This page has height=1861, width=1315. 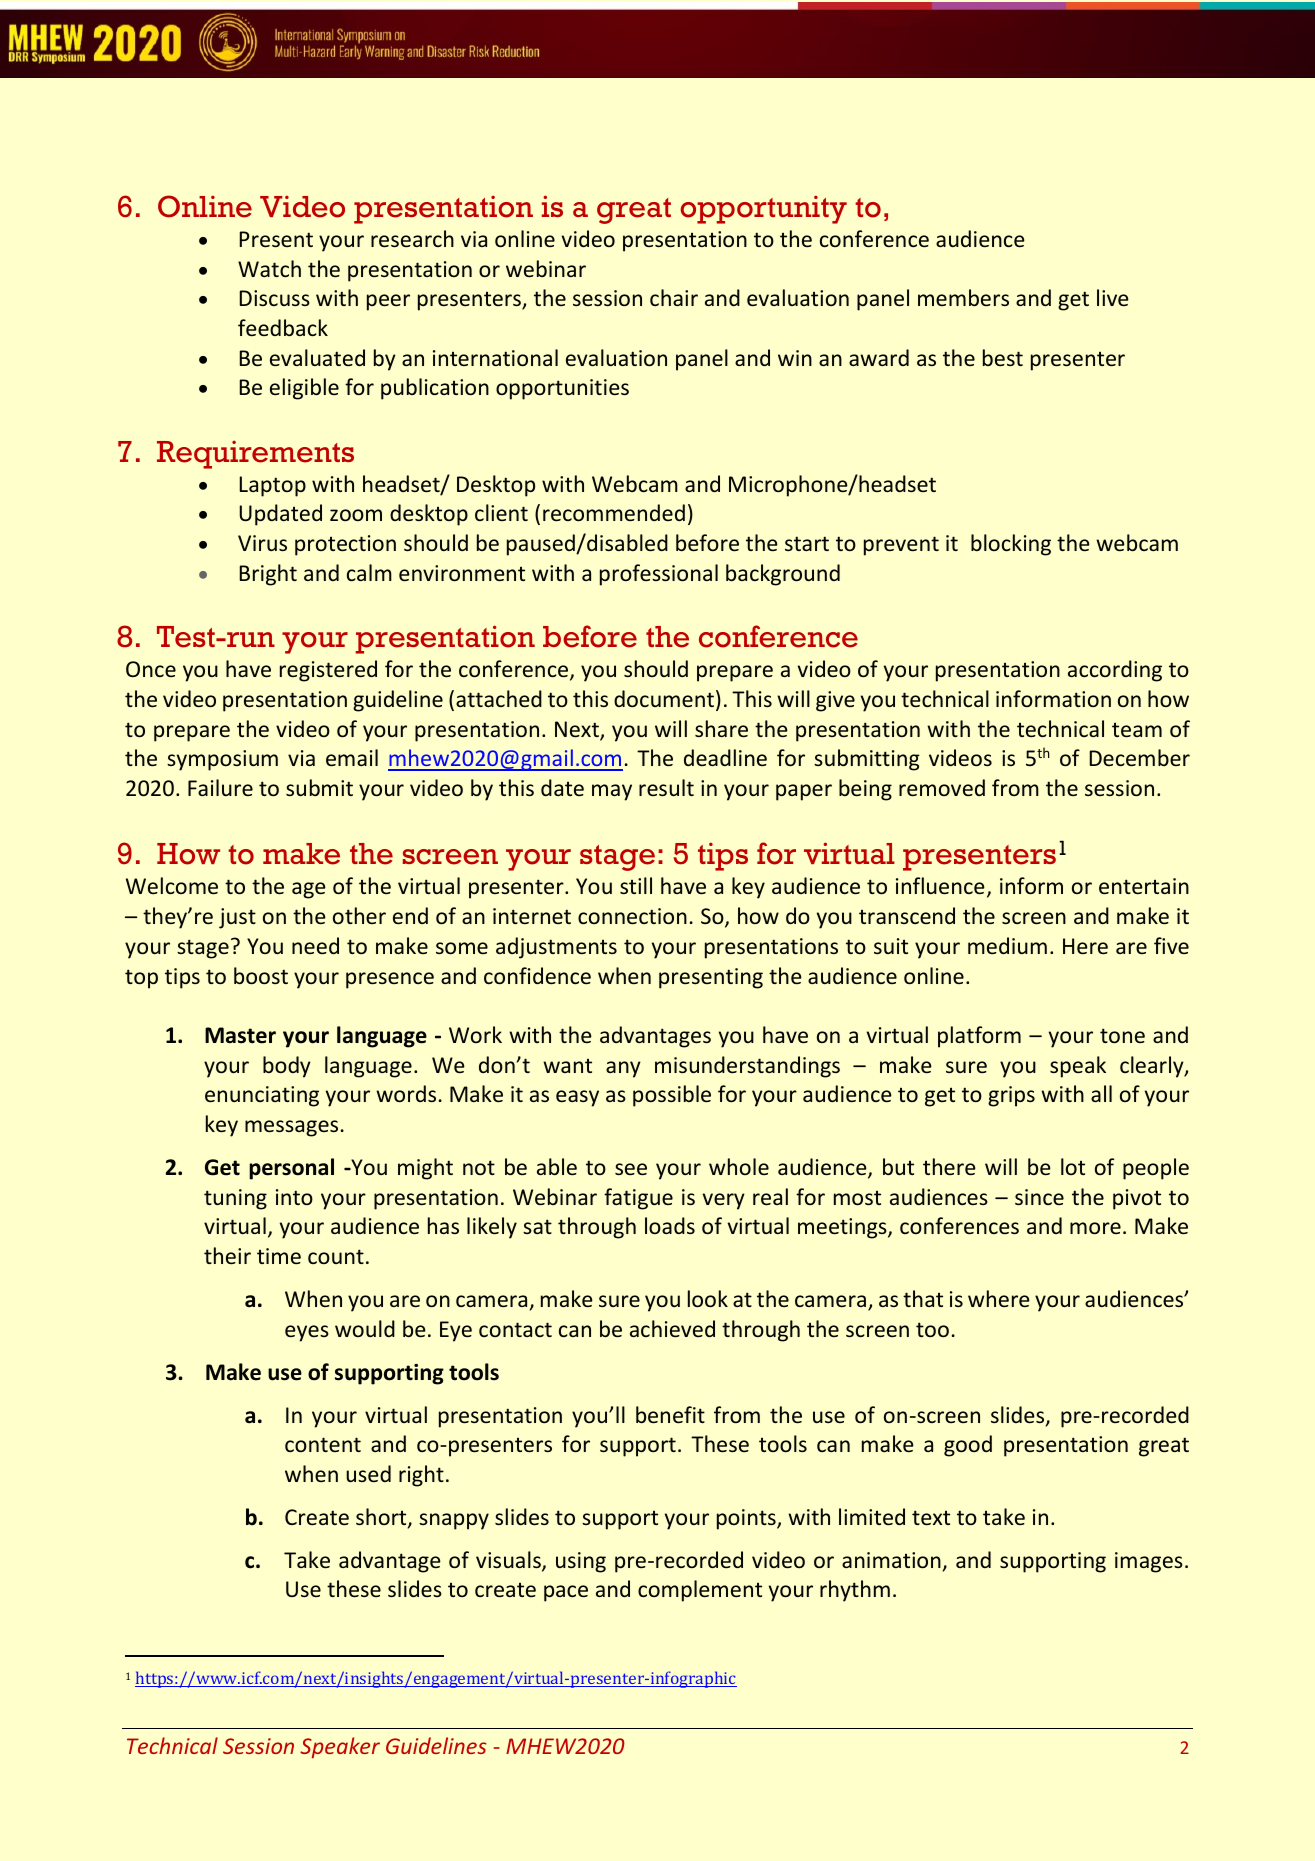 What do you see at coordinates (328, 671) in the page?
I see `registered` at bounding box center [328, 671].
